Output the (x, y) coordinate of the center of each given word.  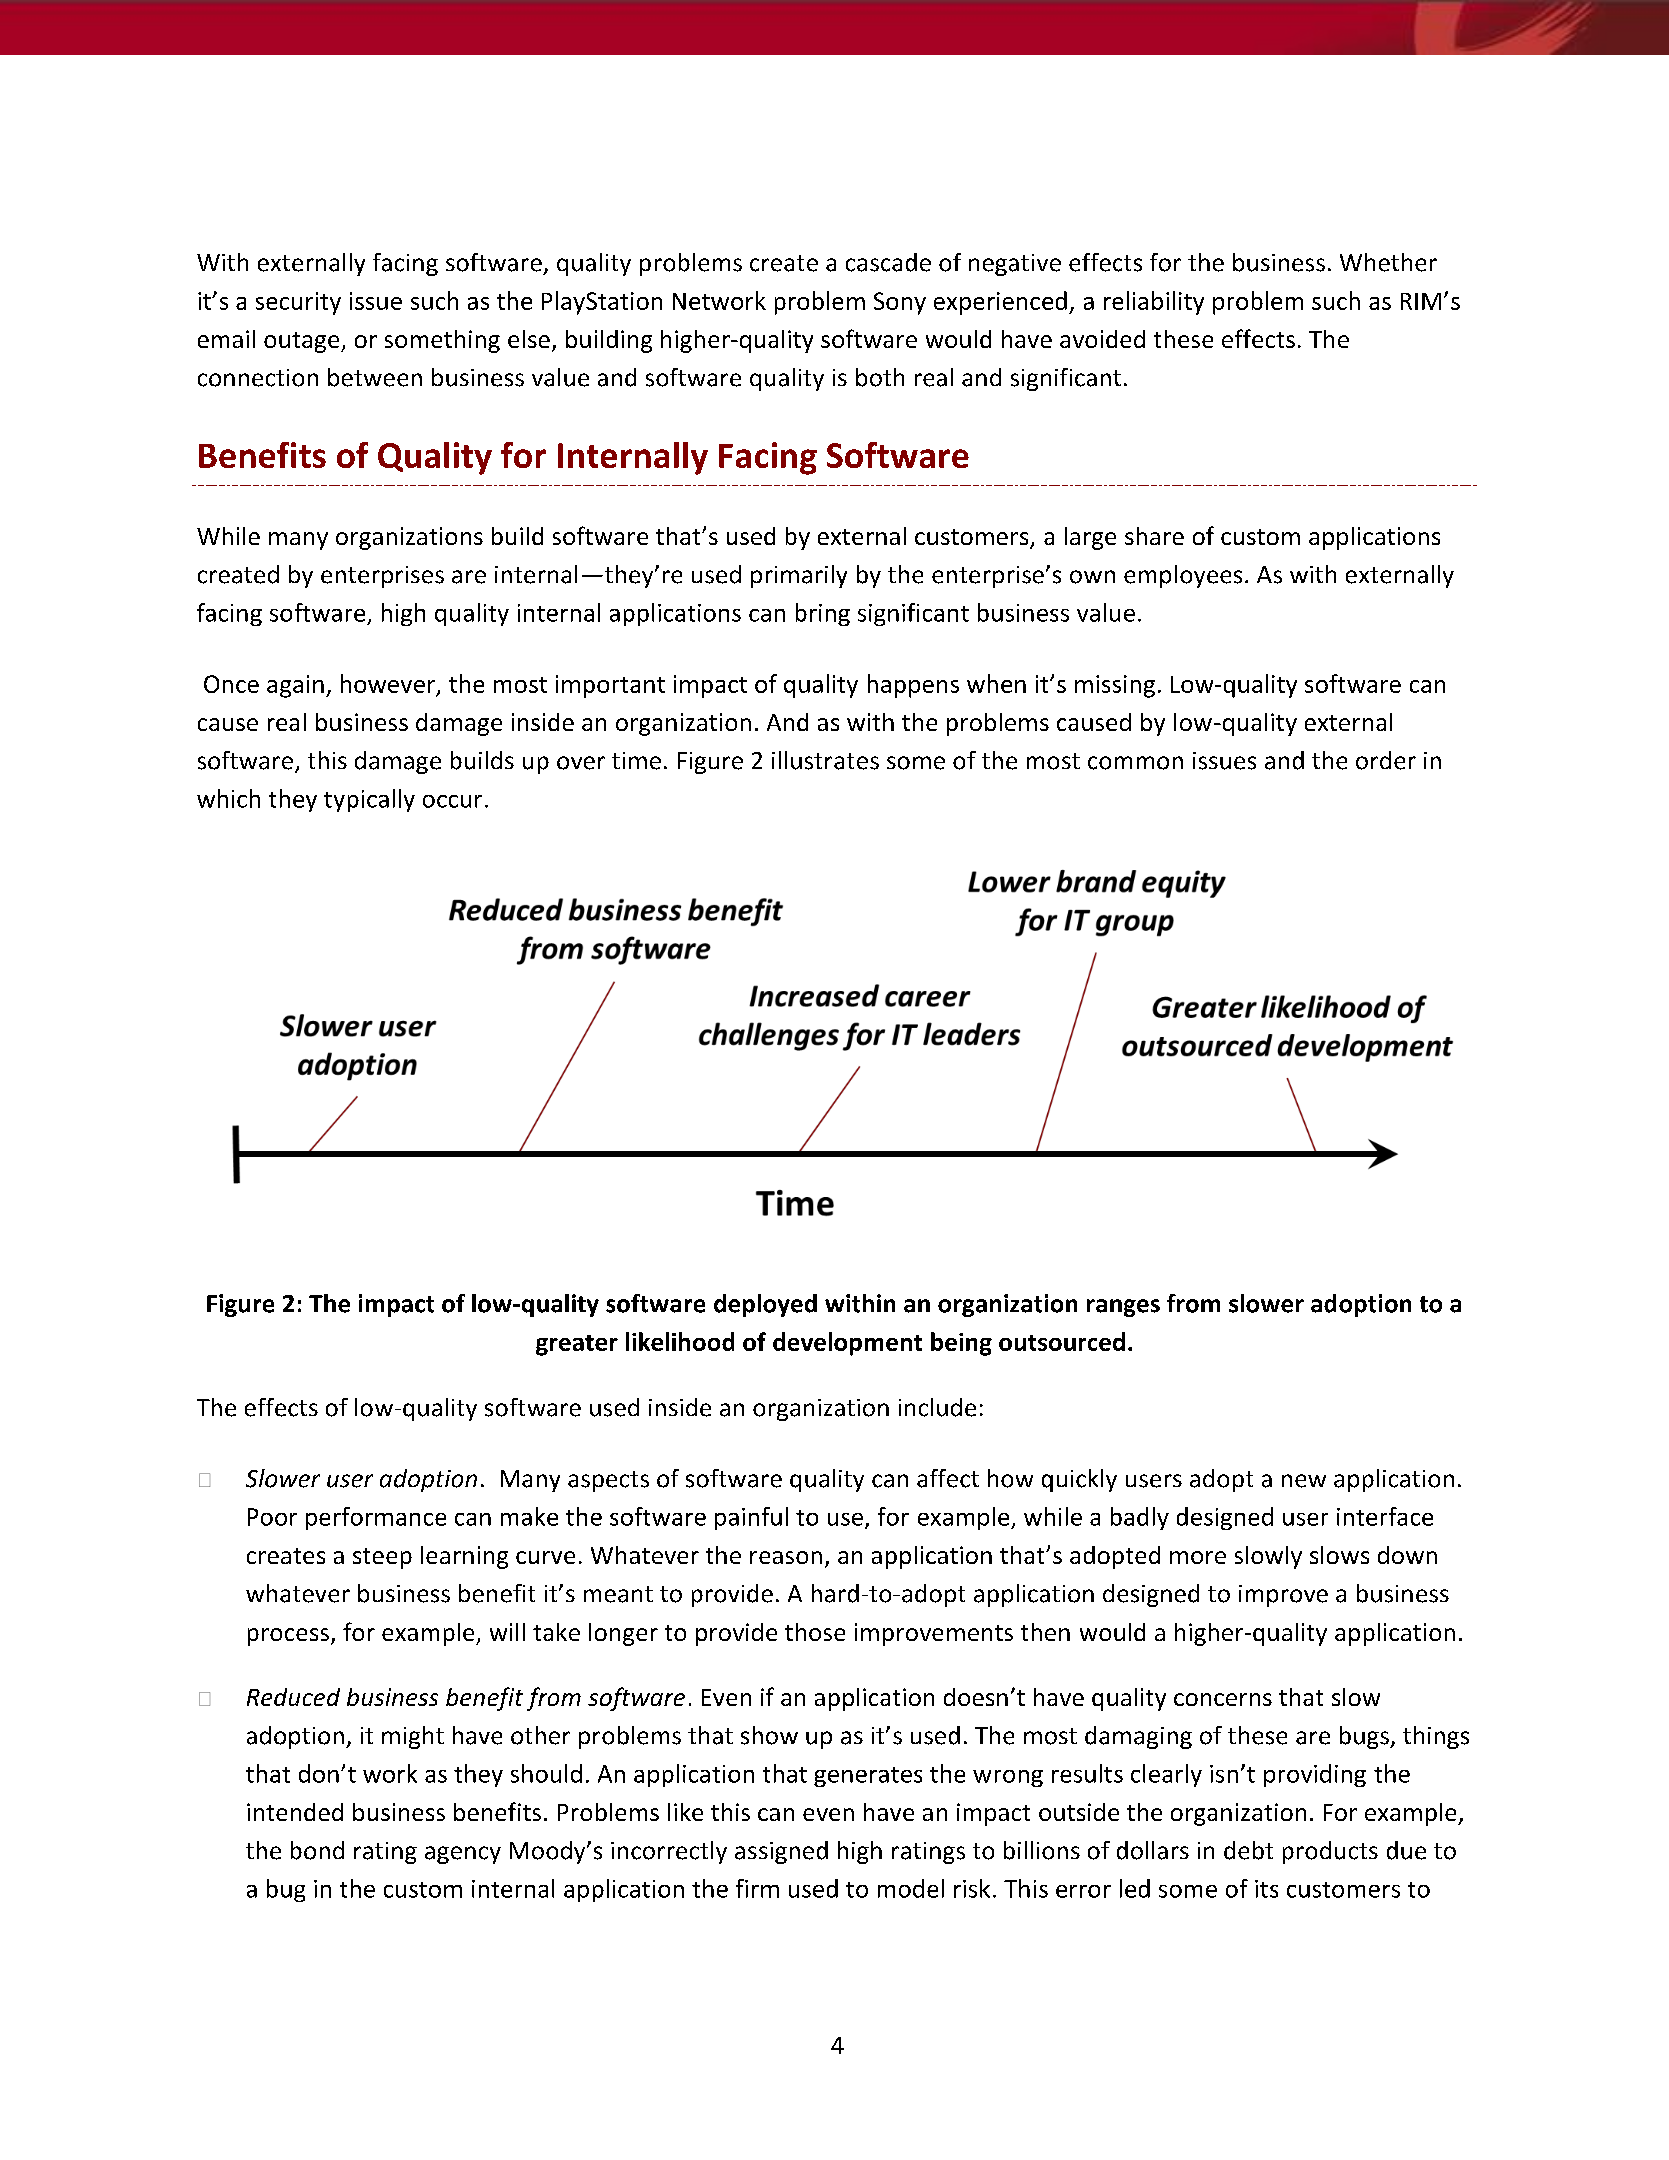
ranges (1123, 1308)
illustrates (825, 760)
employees (1183, 576)
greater (577, 1345)
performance (376, 1518)
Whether (1388, 262)
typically (369, 800)
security (298, 303)
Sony (900, 303)
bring (823, 614)
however (389, 684)
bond (317, 1850)
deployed (765, 1305)
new (1304, 1481)
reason (786, 1557)
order (1386, 760)
